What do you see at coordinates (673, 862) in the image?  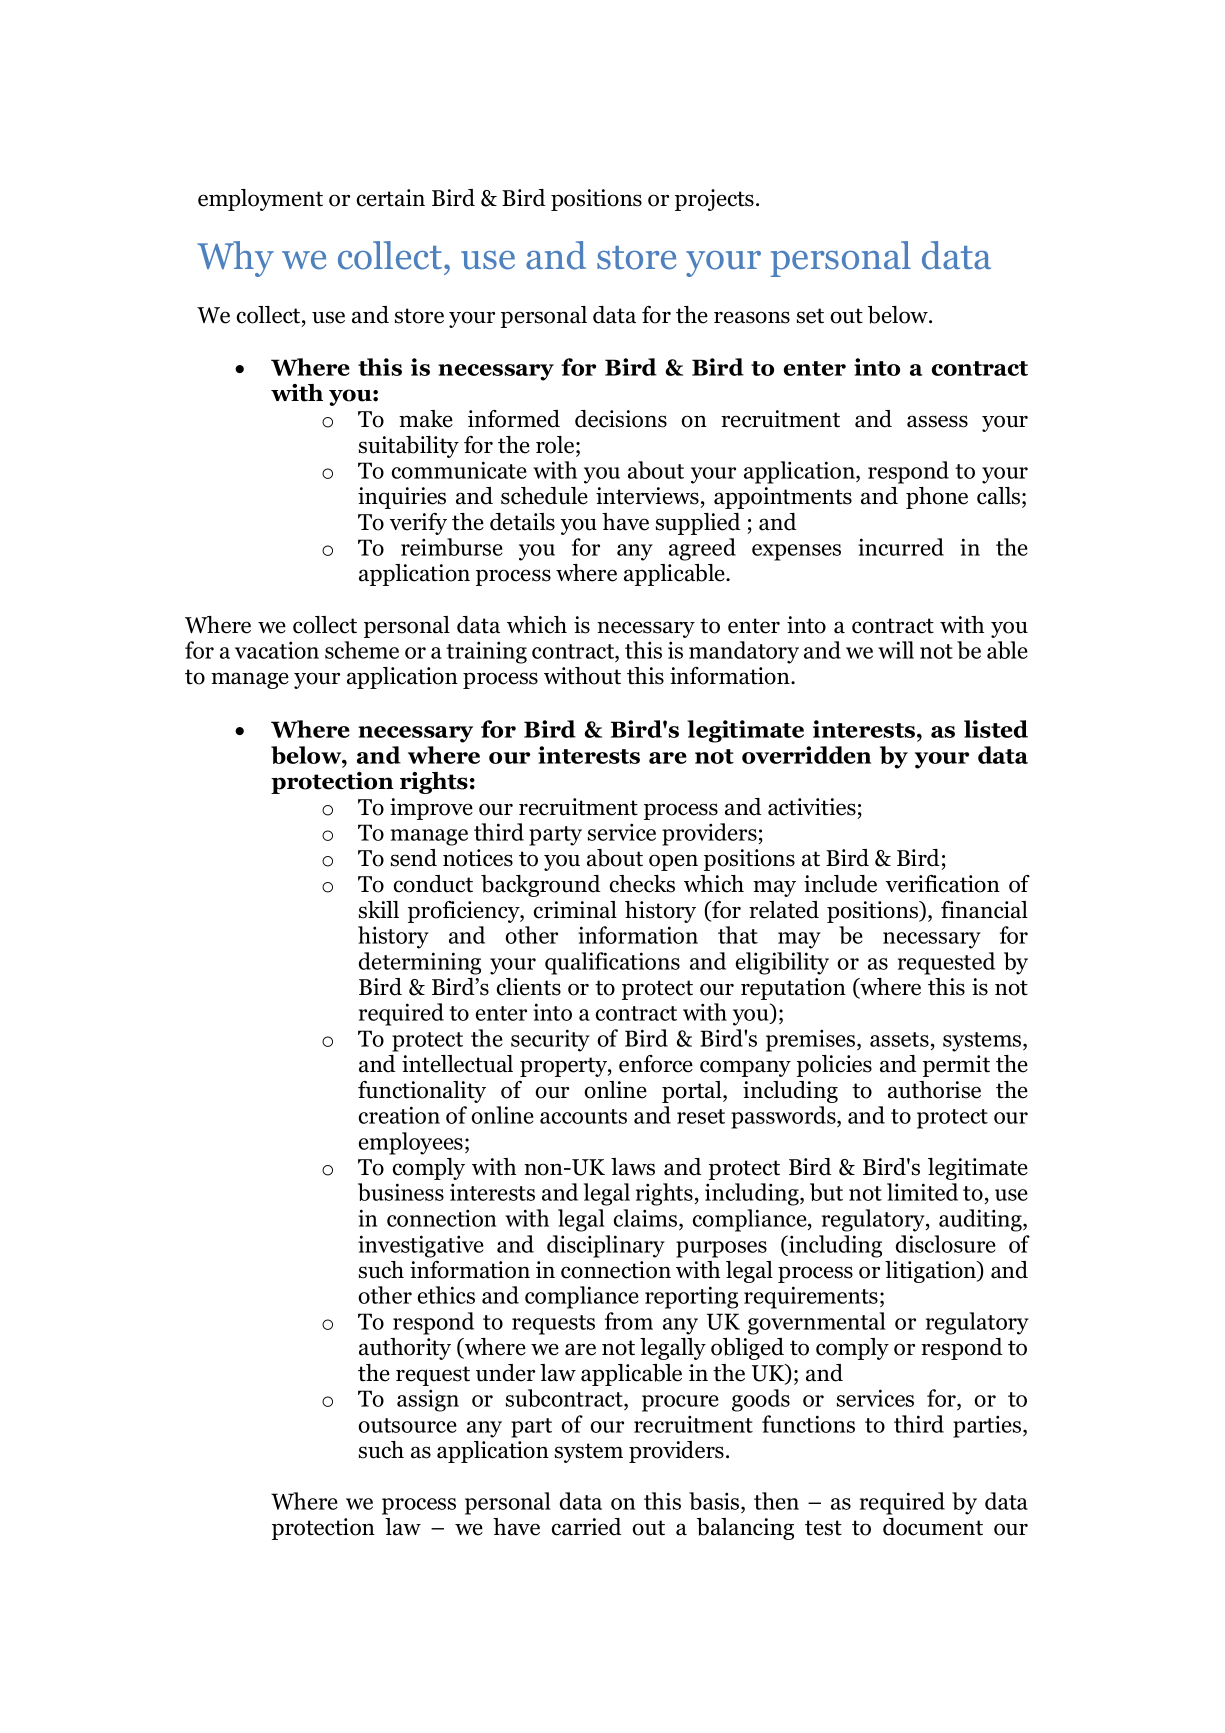 I see `open` at bounding box center [673, 862].
